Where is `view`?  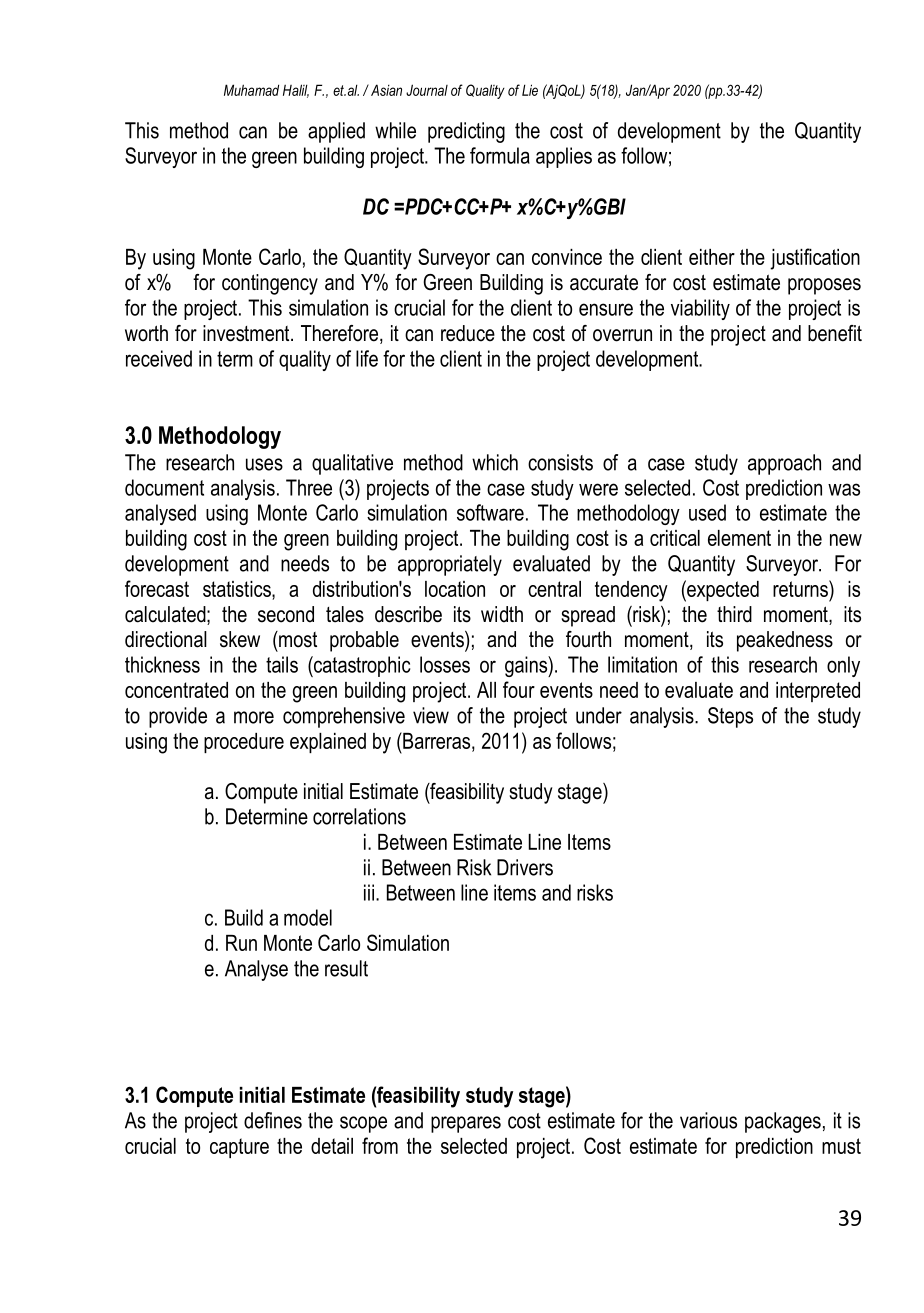
view is located at coordinates (431, 715).
